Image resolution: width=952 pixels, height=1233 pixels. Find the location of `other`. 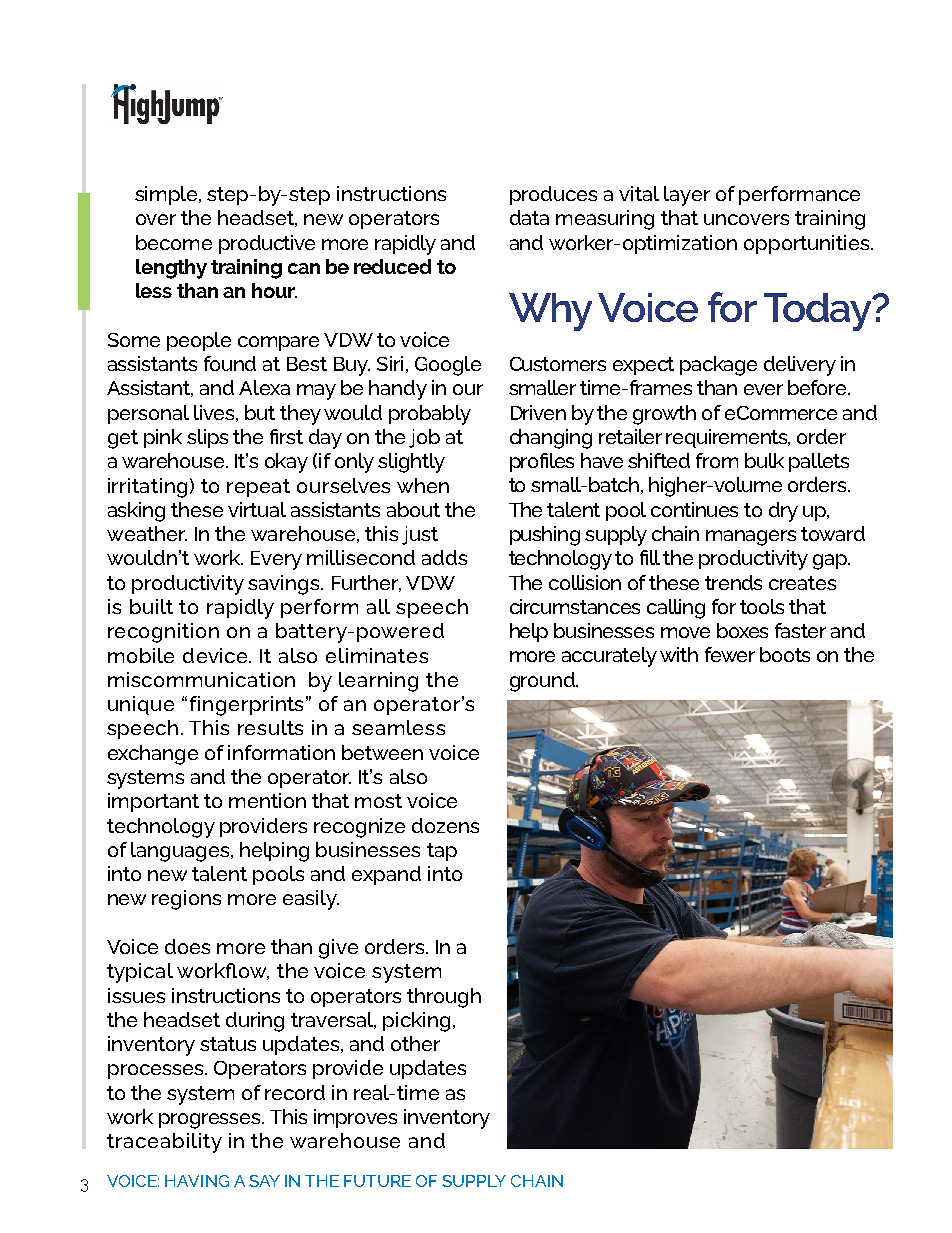

other is located at coordinates (415, 1043).
